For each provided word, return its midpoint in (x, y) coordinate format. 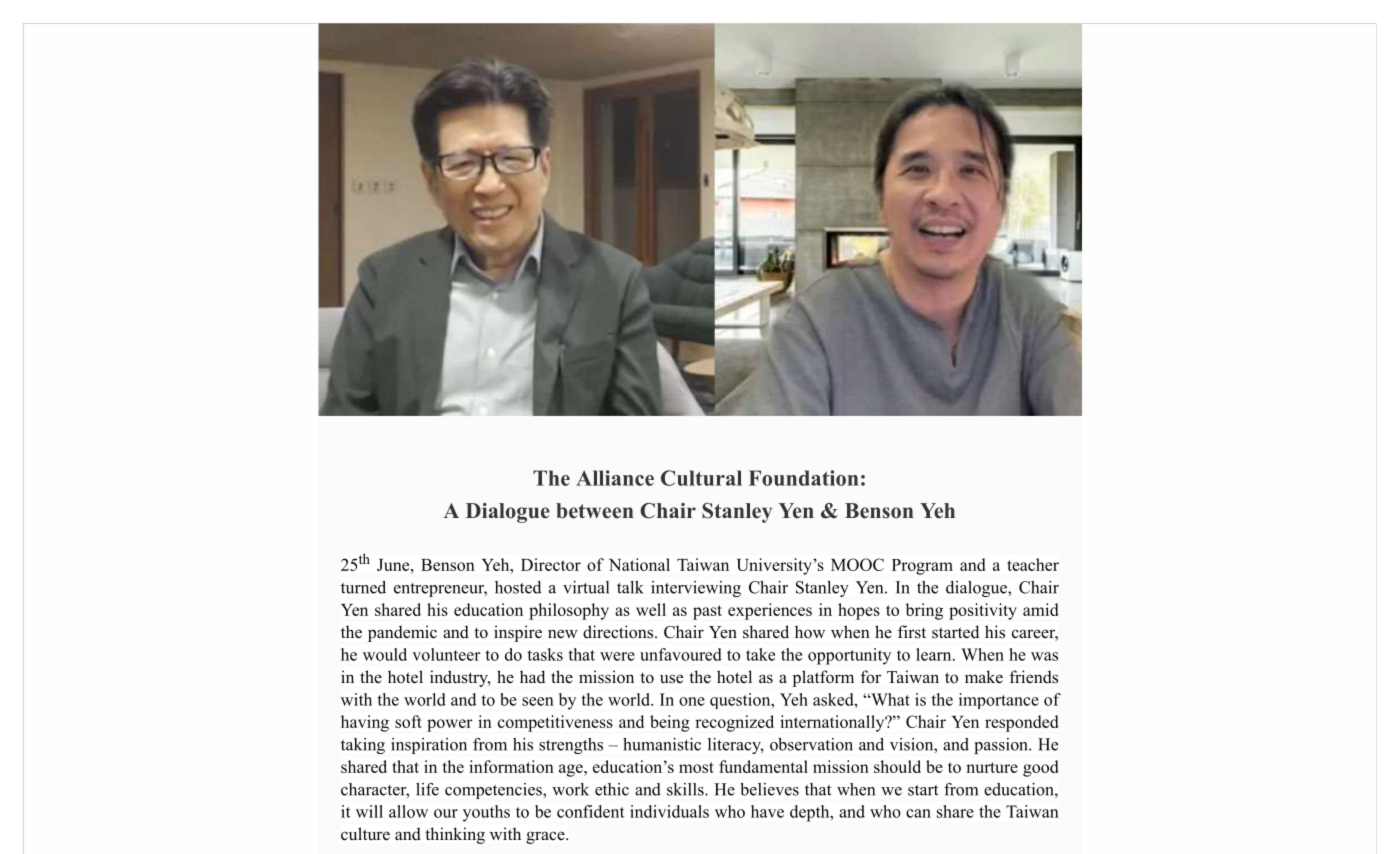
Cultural (701, 478)
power (450, 725)
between (595, 511)
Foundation (804, 478)
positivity (983, 611)
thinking (455, 835)
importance (999, 701)
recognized (734, 723)
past (707, 612)
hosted (518, 587)
